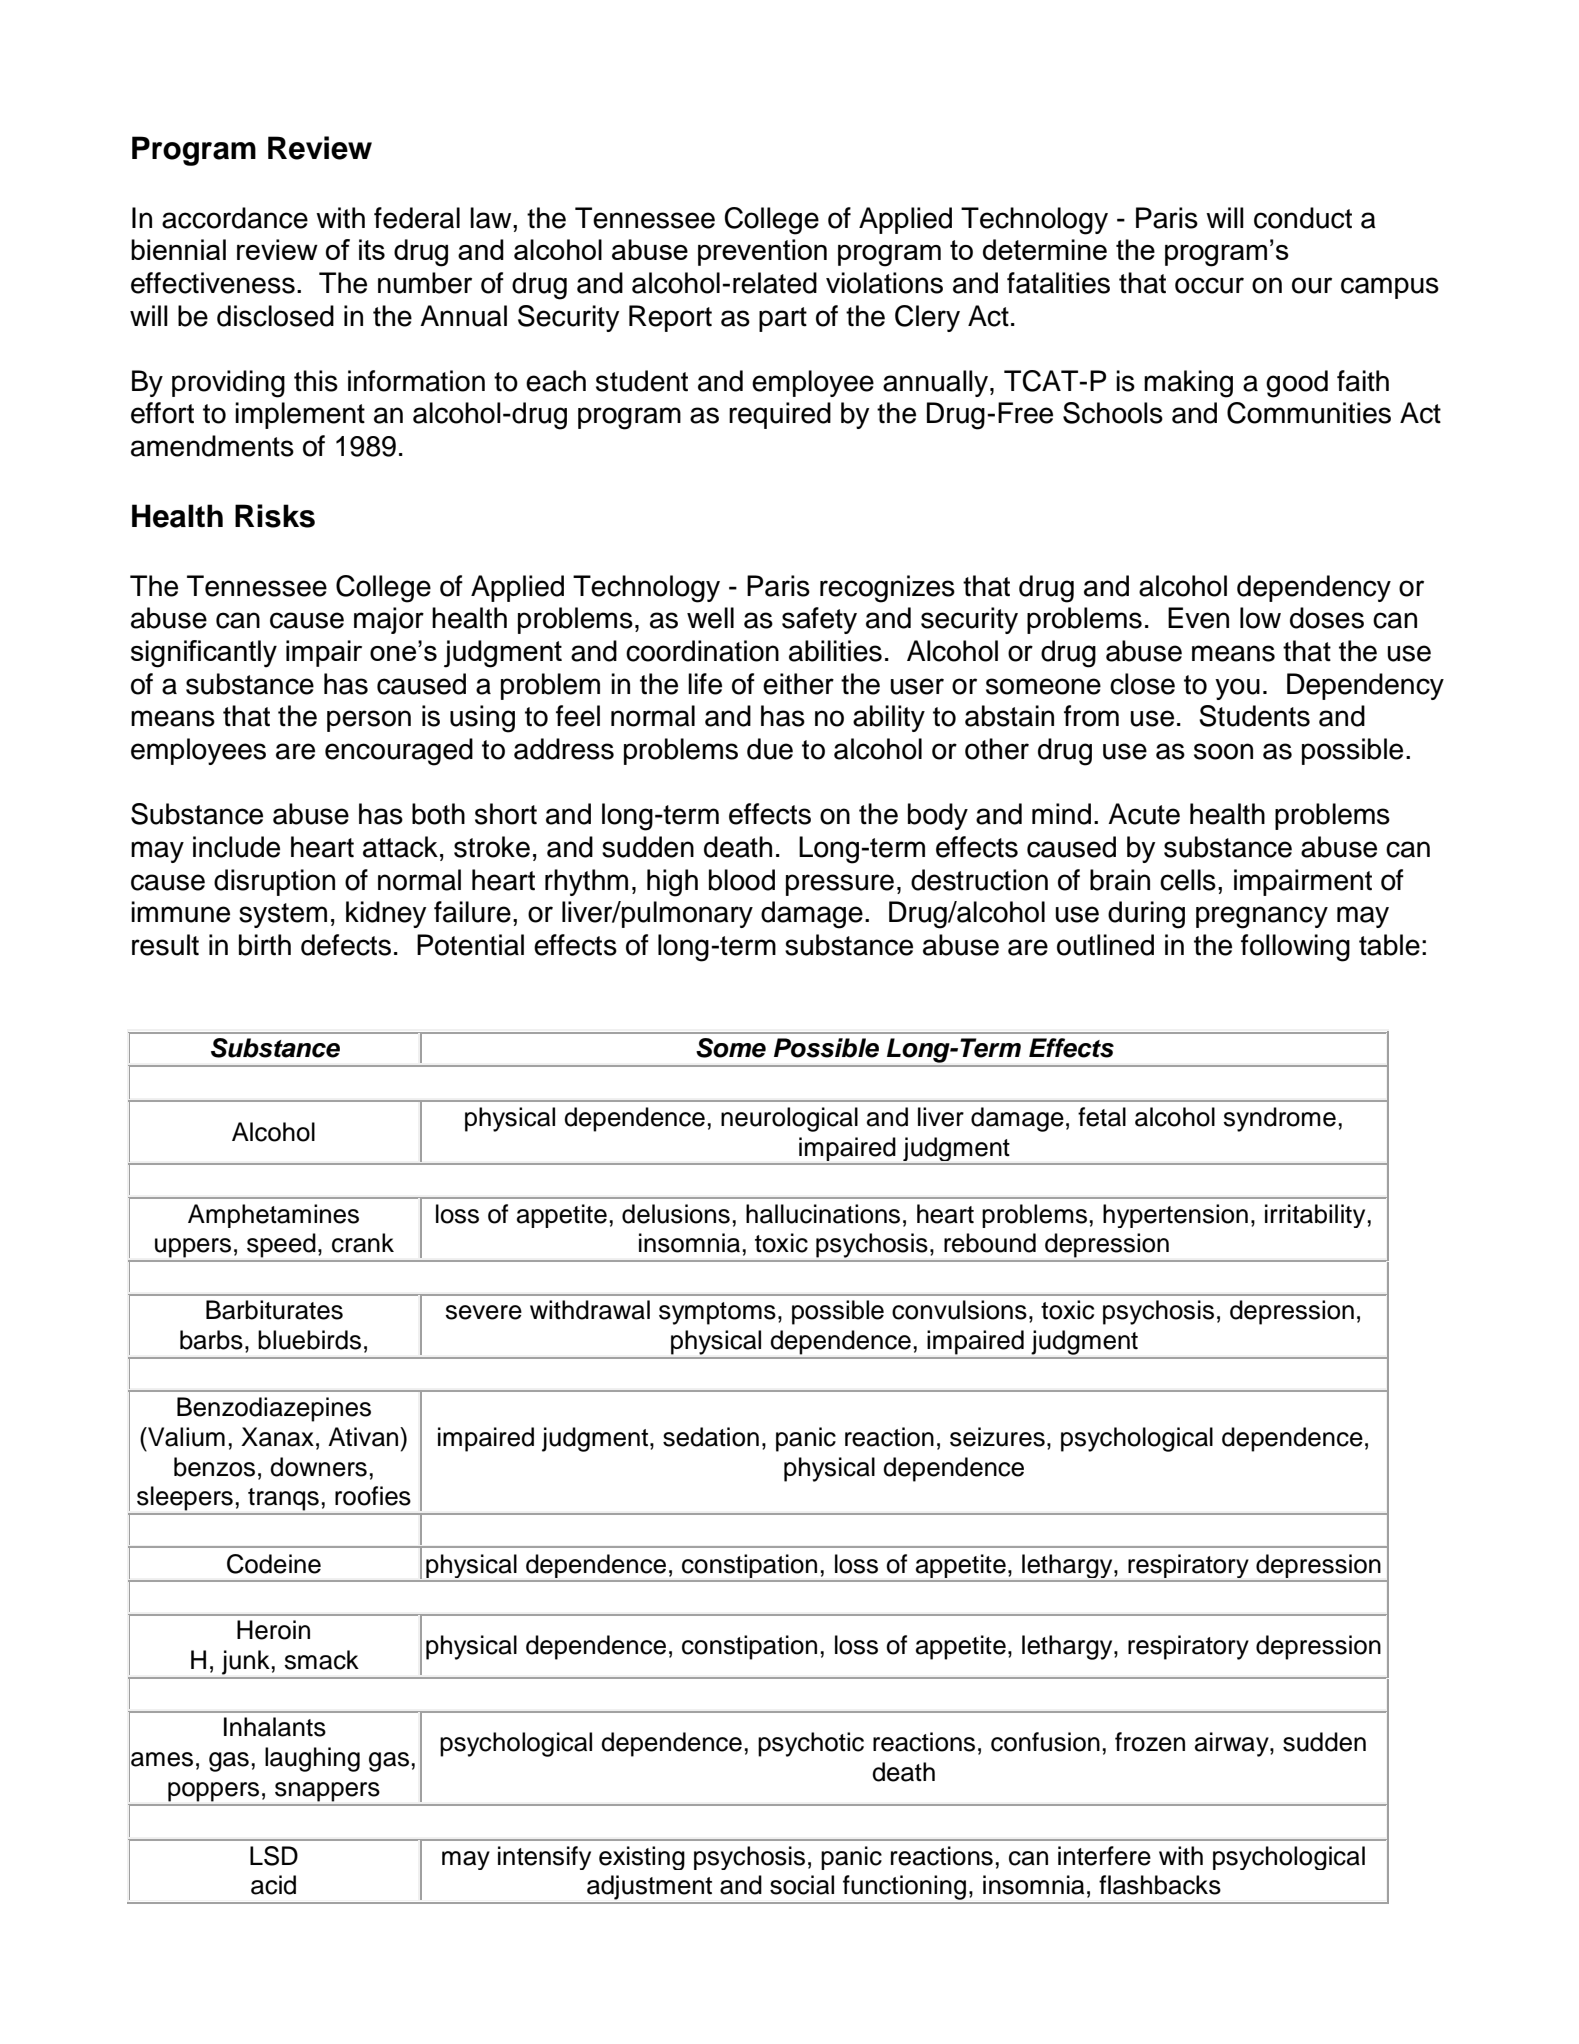 The height and width of the image is (2044, 1579). Describe the element at coordinates (274, 1310) in the image. I see `Barbiturates` at that location.
